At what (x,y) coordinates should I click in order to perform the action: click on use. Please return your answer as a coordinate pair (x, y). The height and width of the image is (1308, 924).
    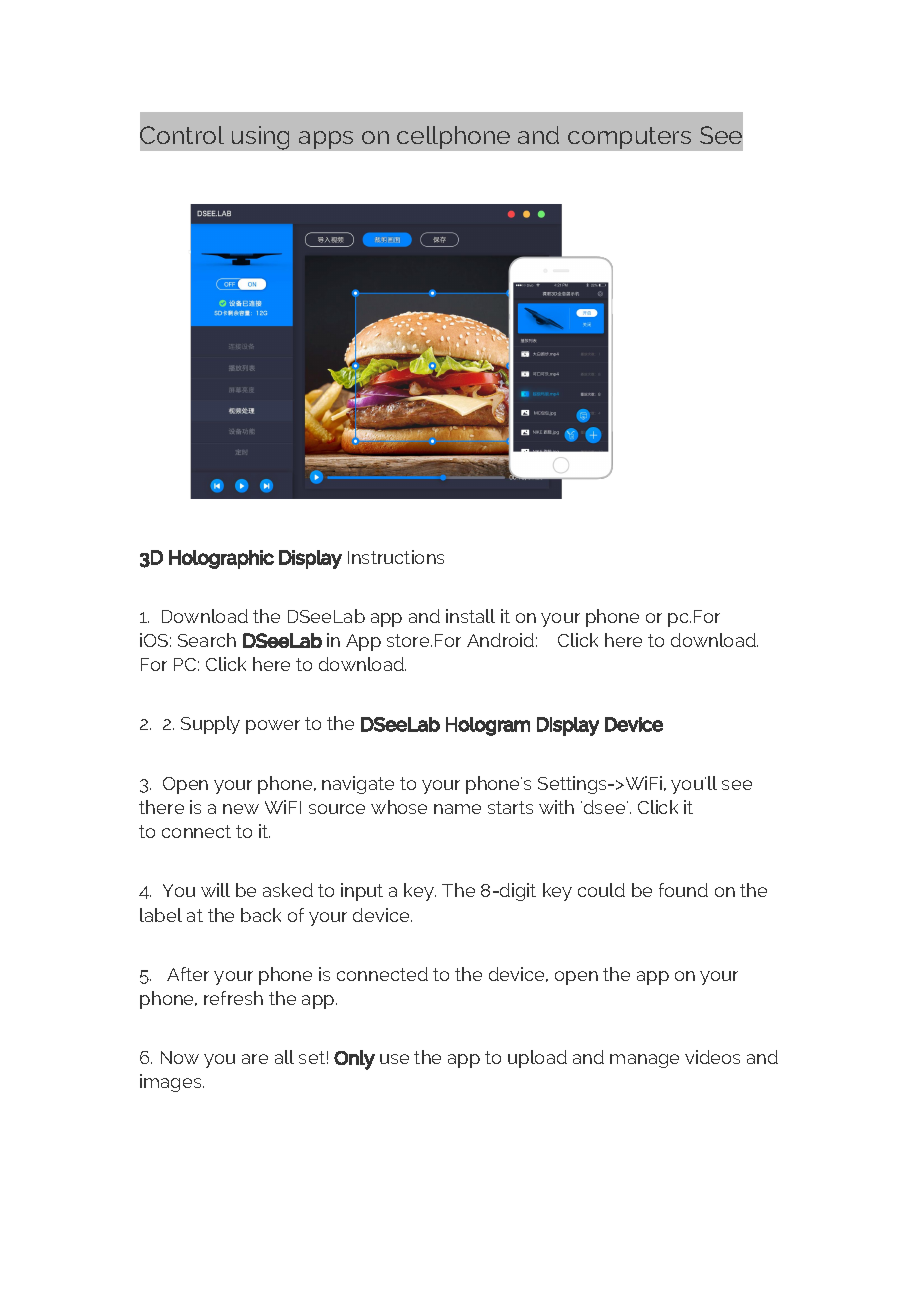
    Looking at the image, I should click on (394, 1059).
